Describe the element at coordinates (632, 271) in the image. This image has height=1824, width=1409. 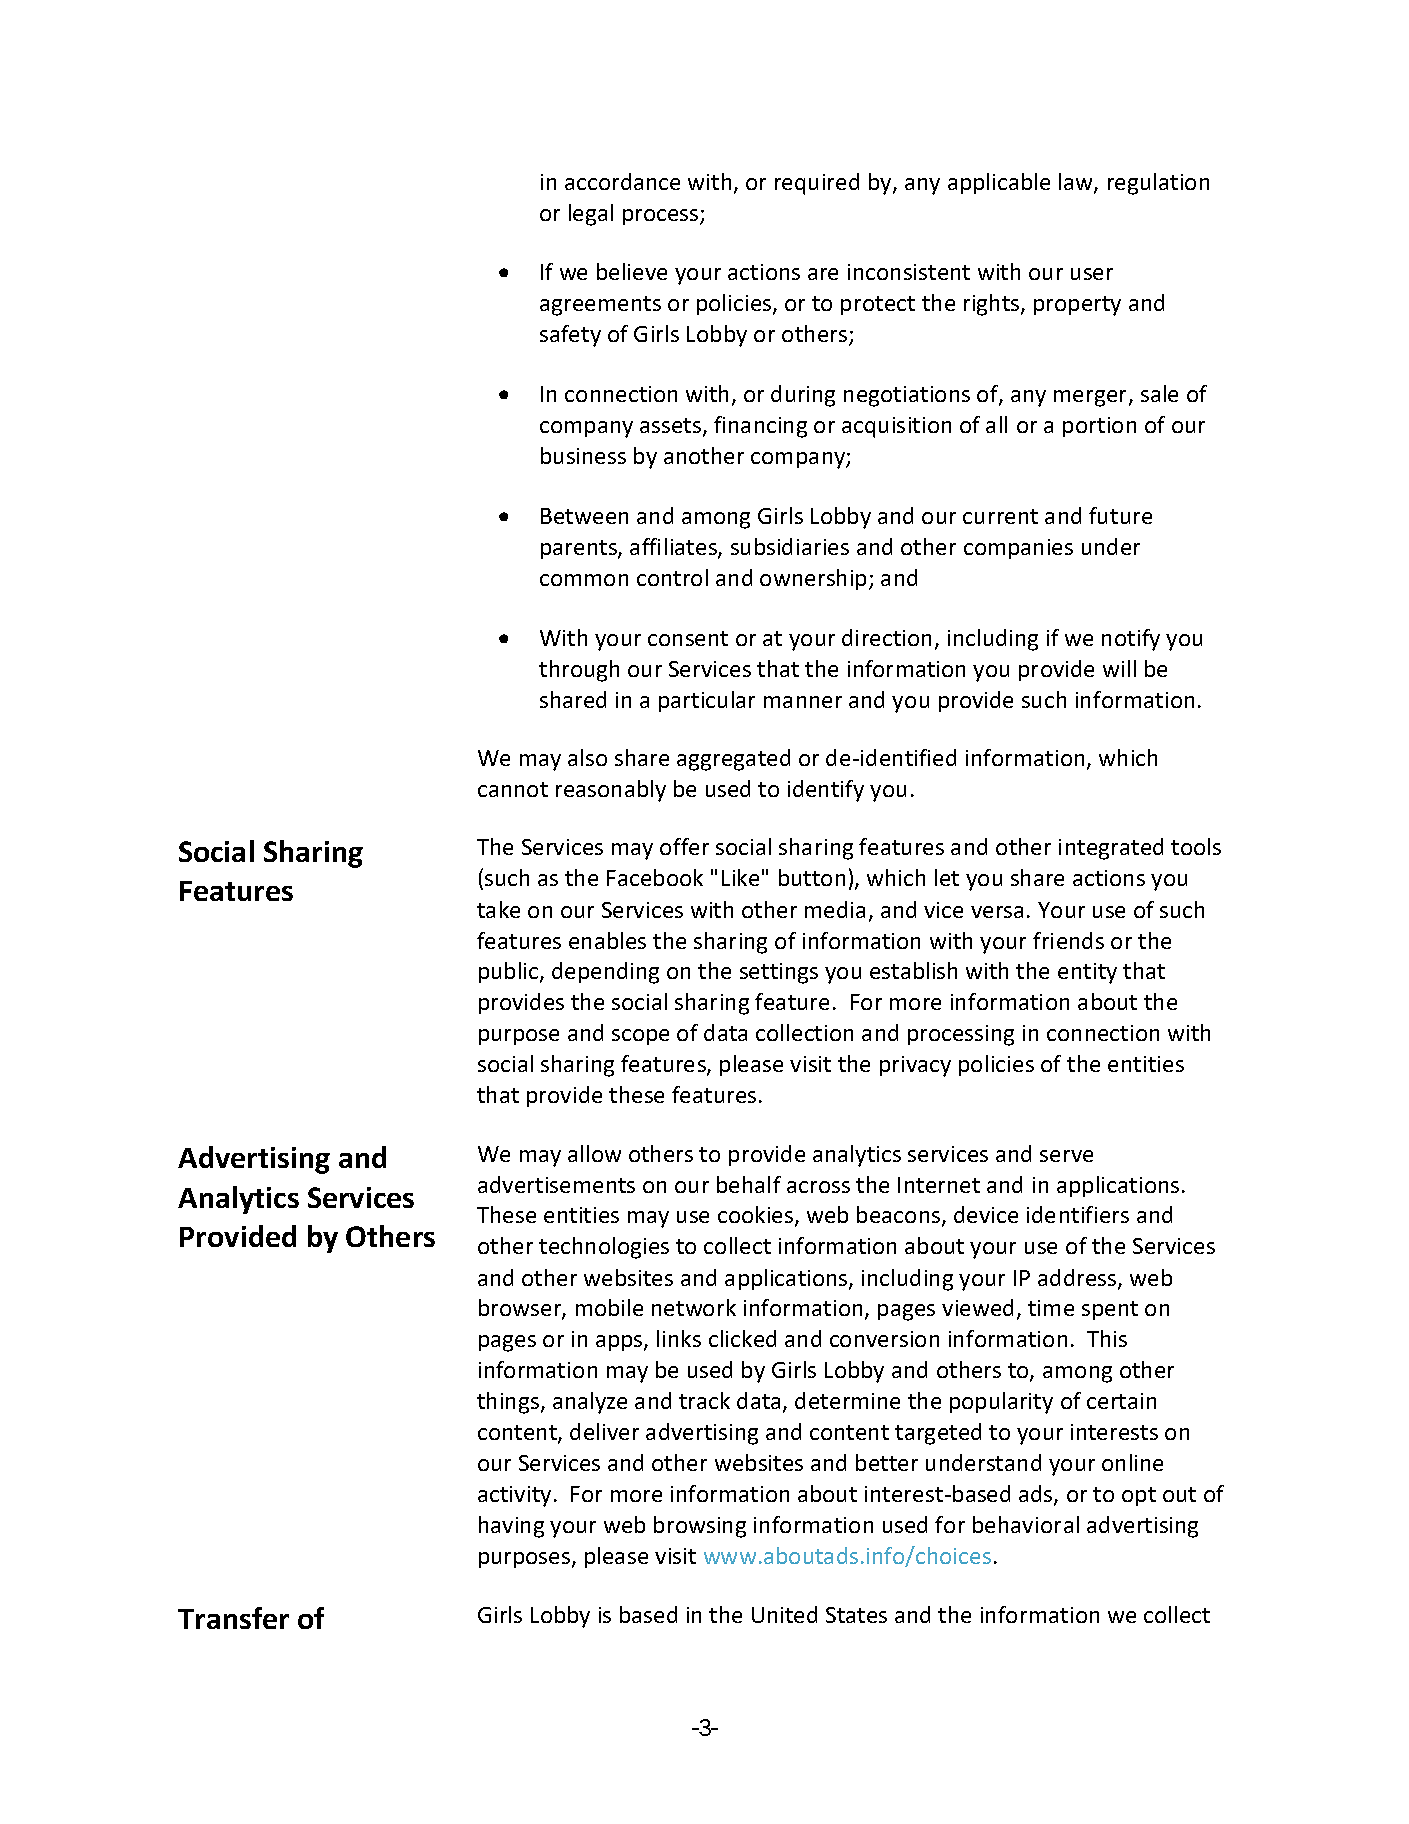
I see `believe` at that location.
